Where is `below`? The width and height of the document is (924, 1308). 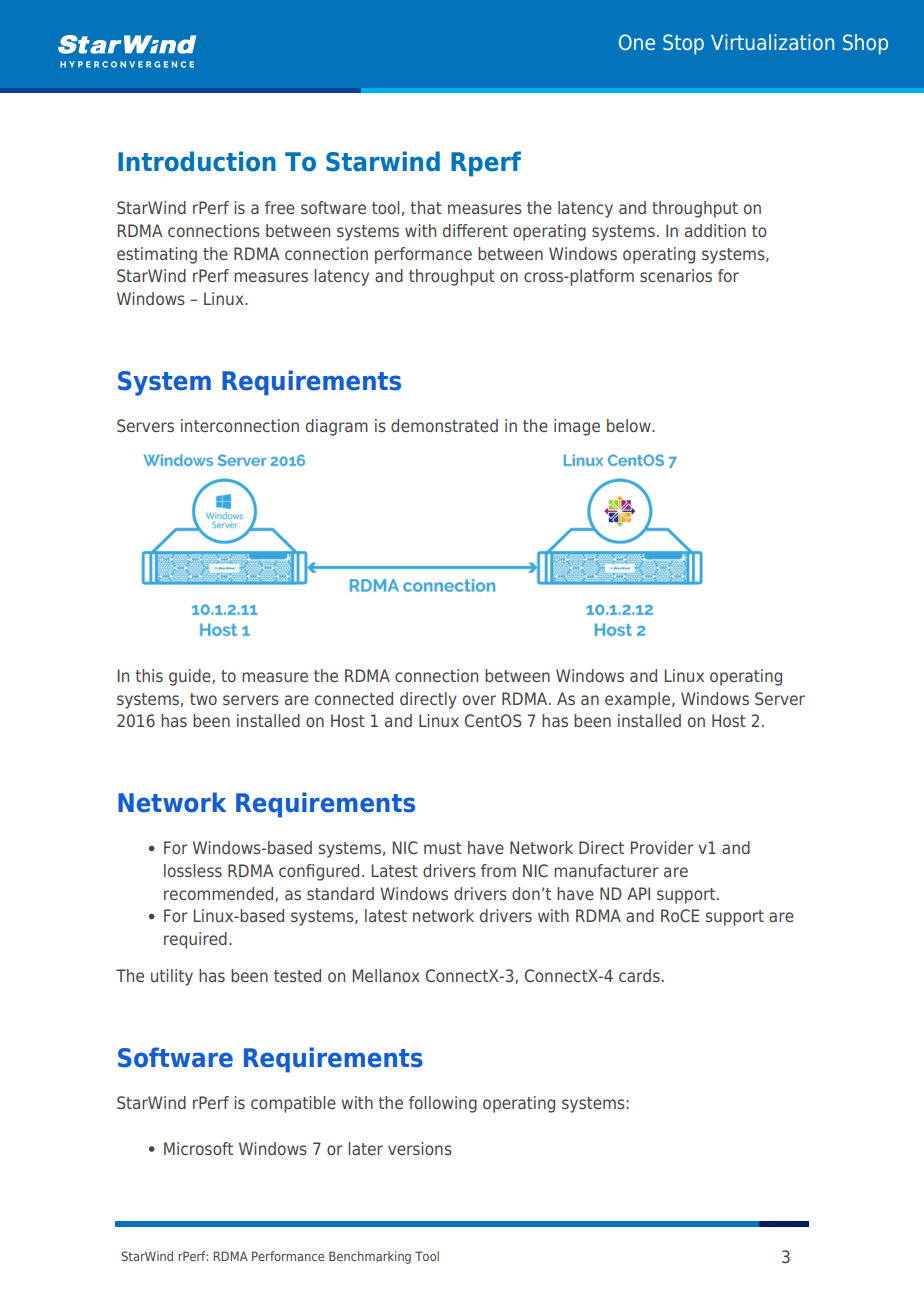
below is located at coordinates (630, 425).
